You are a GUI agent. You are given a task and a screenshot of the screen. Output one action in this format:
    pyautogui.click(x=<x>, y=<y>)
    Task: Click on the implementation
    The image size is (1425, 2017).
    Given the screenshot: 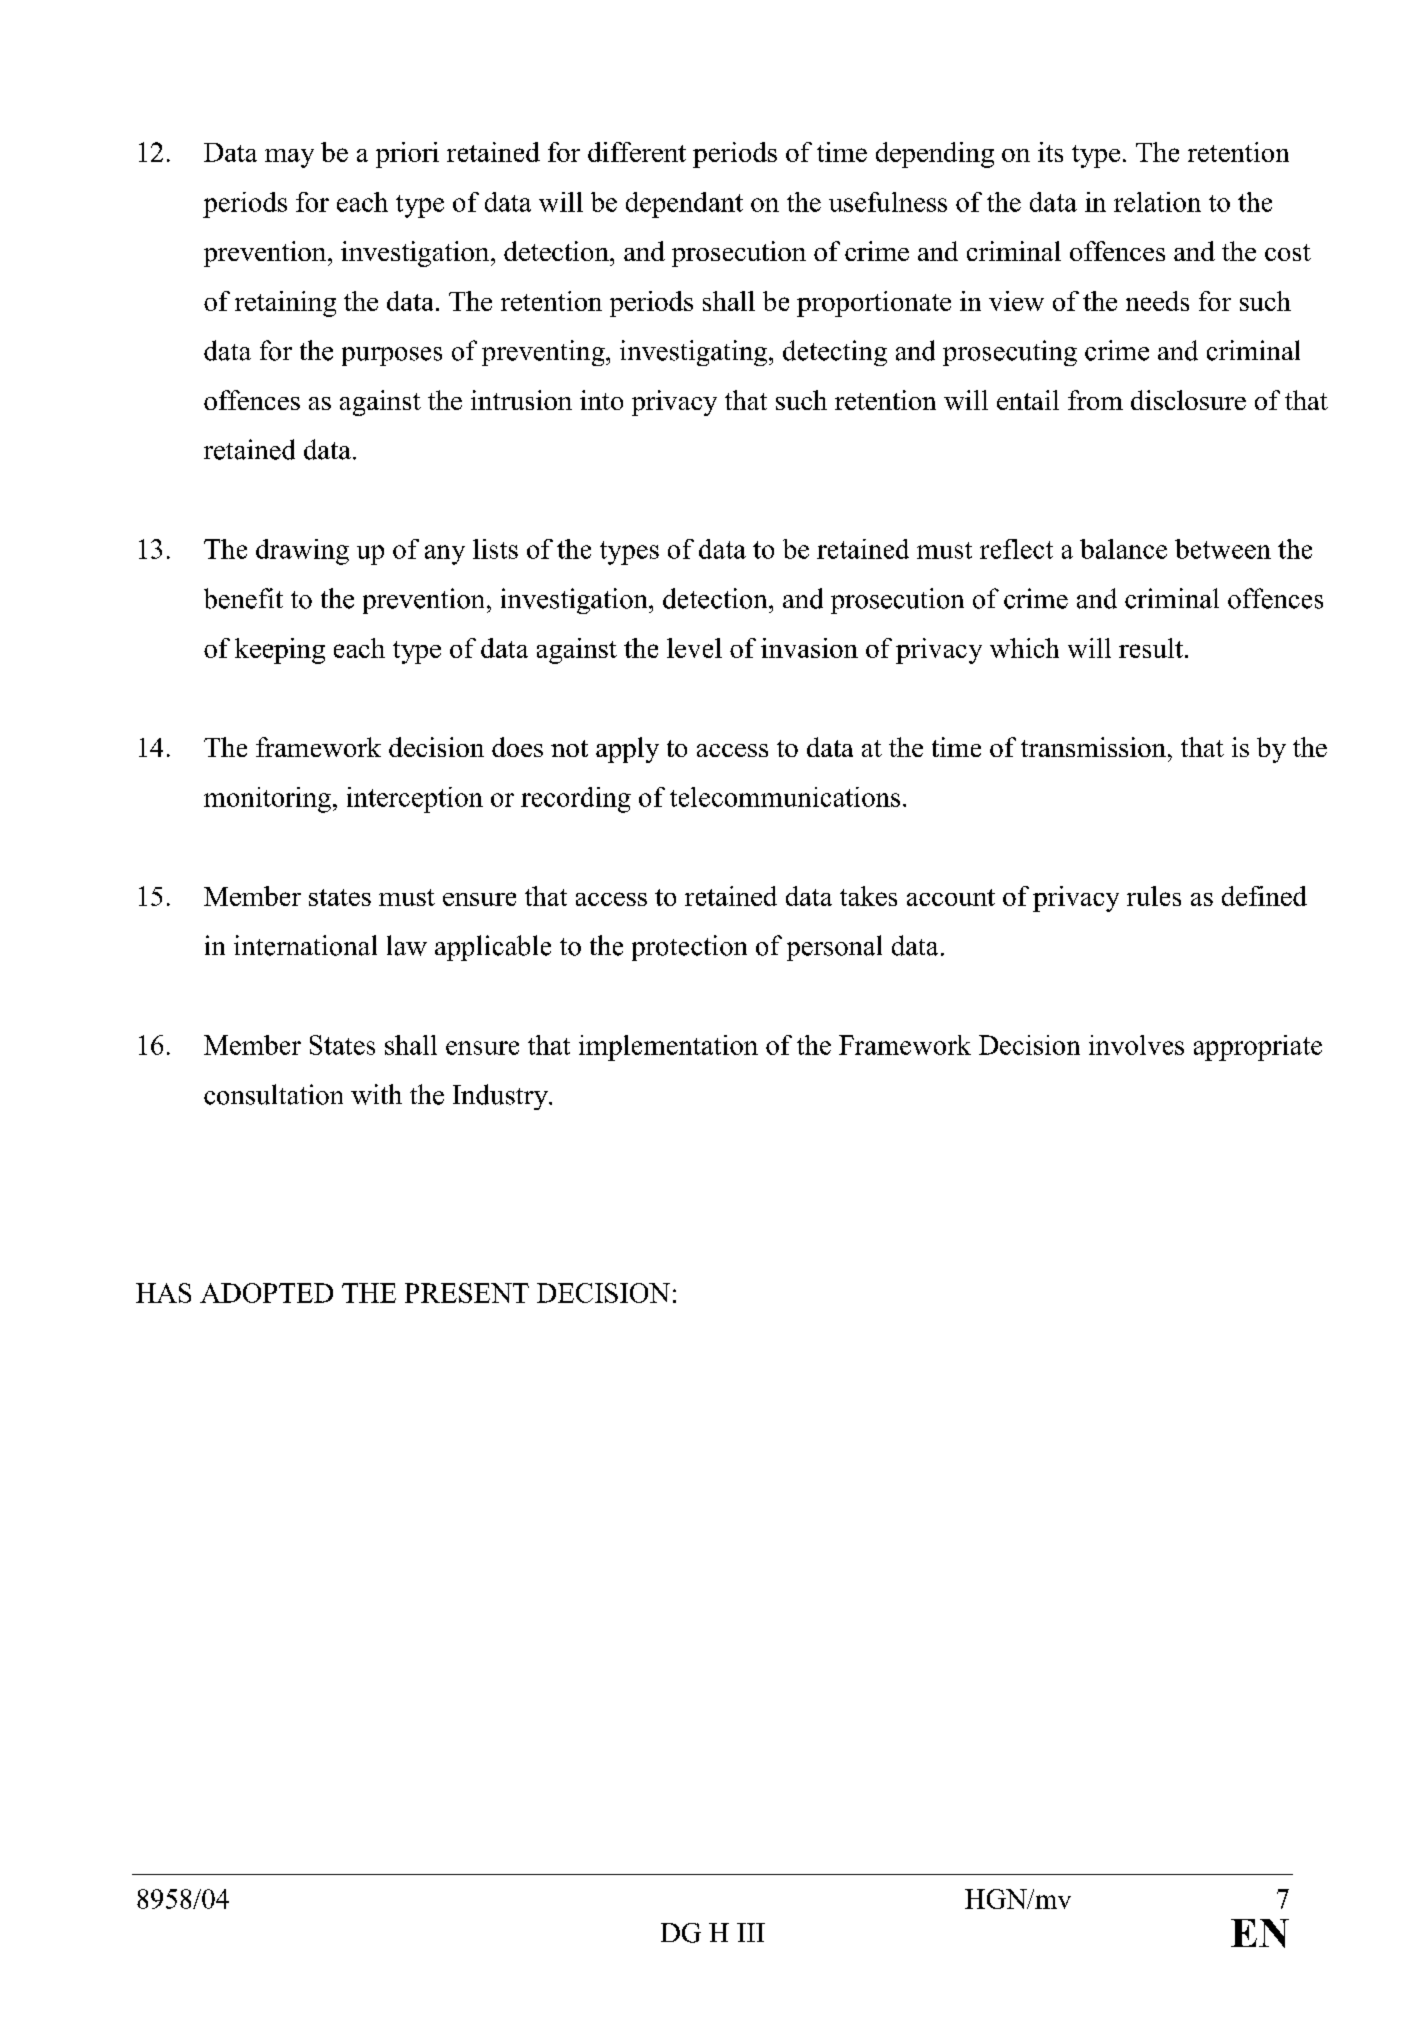 What is the action you would take?
    pyautogui.click(x=668, y=1048)
